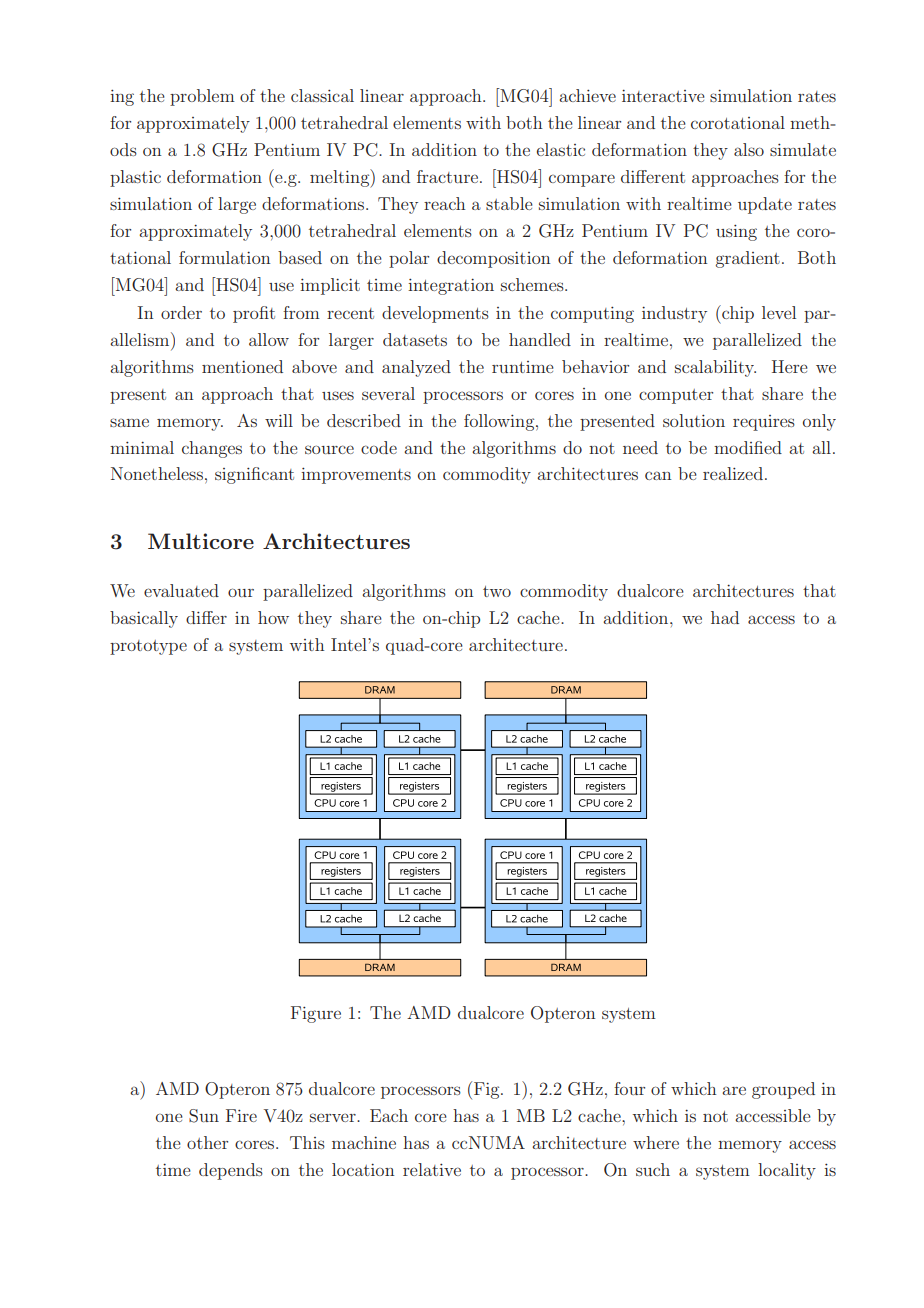 The image size is (924, 1308). What do you see at coordinates (207, 1142) in the screenshot?
I see `other` at bounding box center [207, 1142].
